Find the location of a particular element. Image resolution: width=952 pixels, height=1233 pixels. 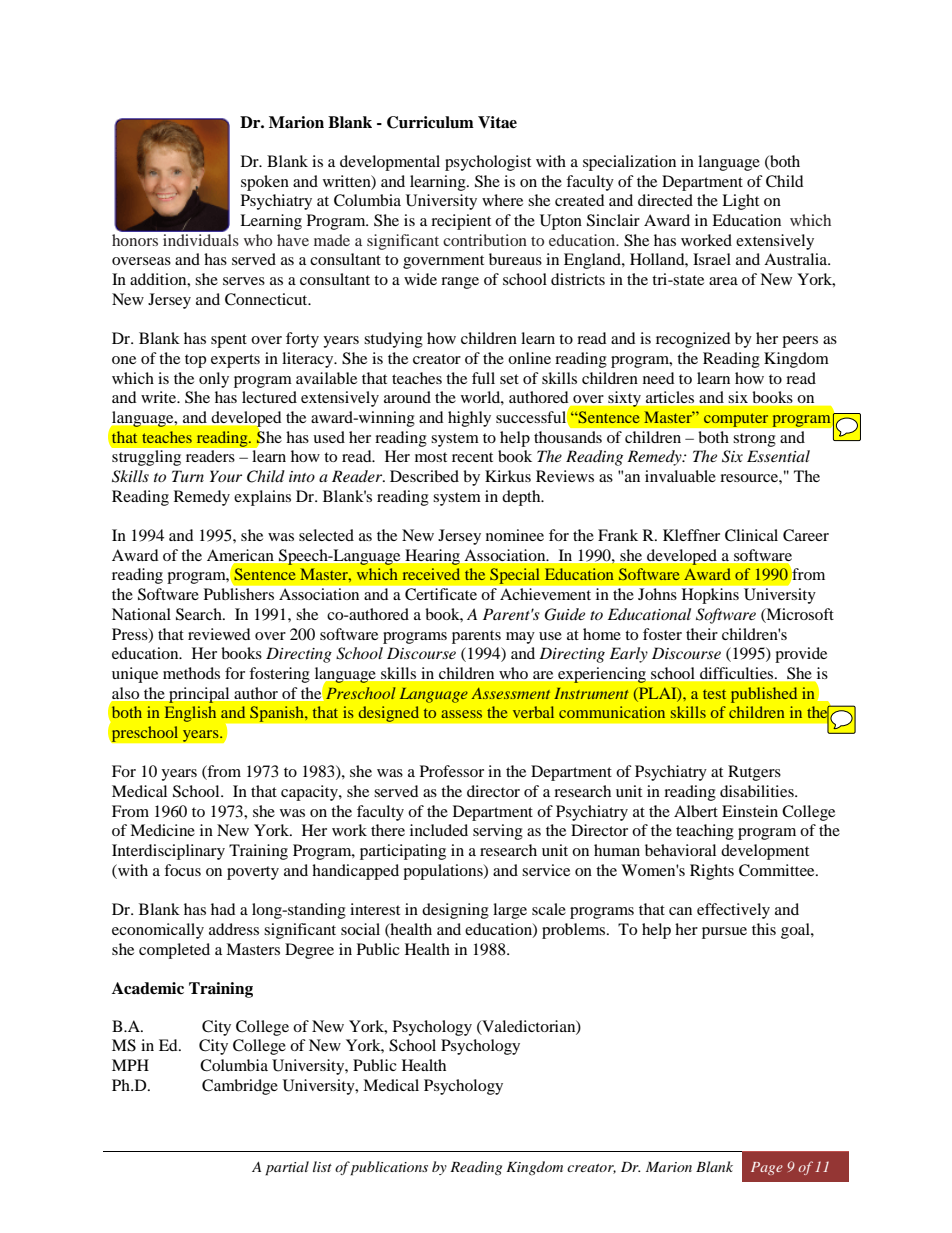

included is located at coordinates (439, 830).
